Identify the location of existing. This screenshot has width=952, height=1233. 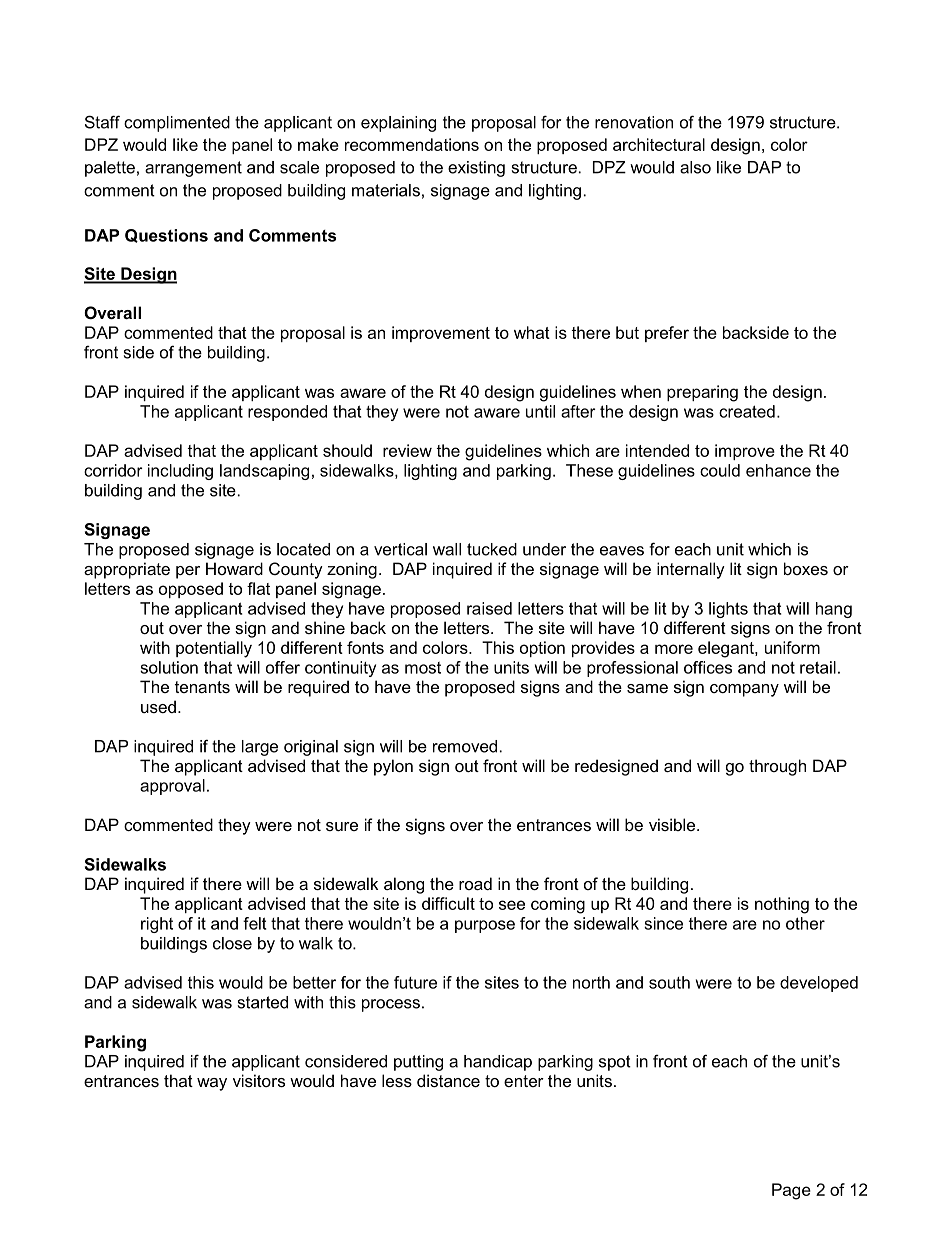
(476, 169).
